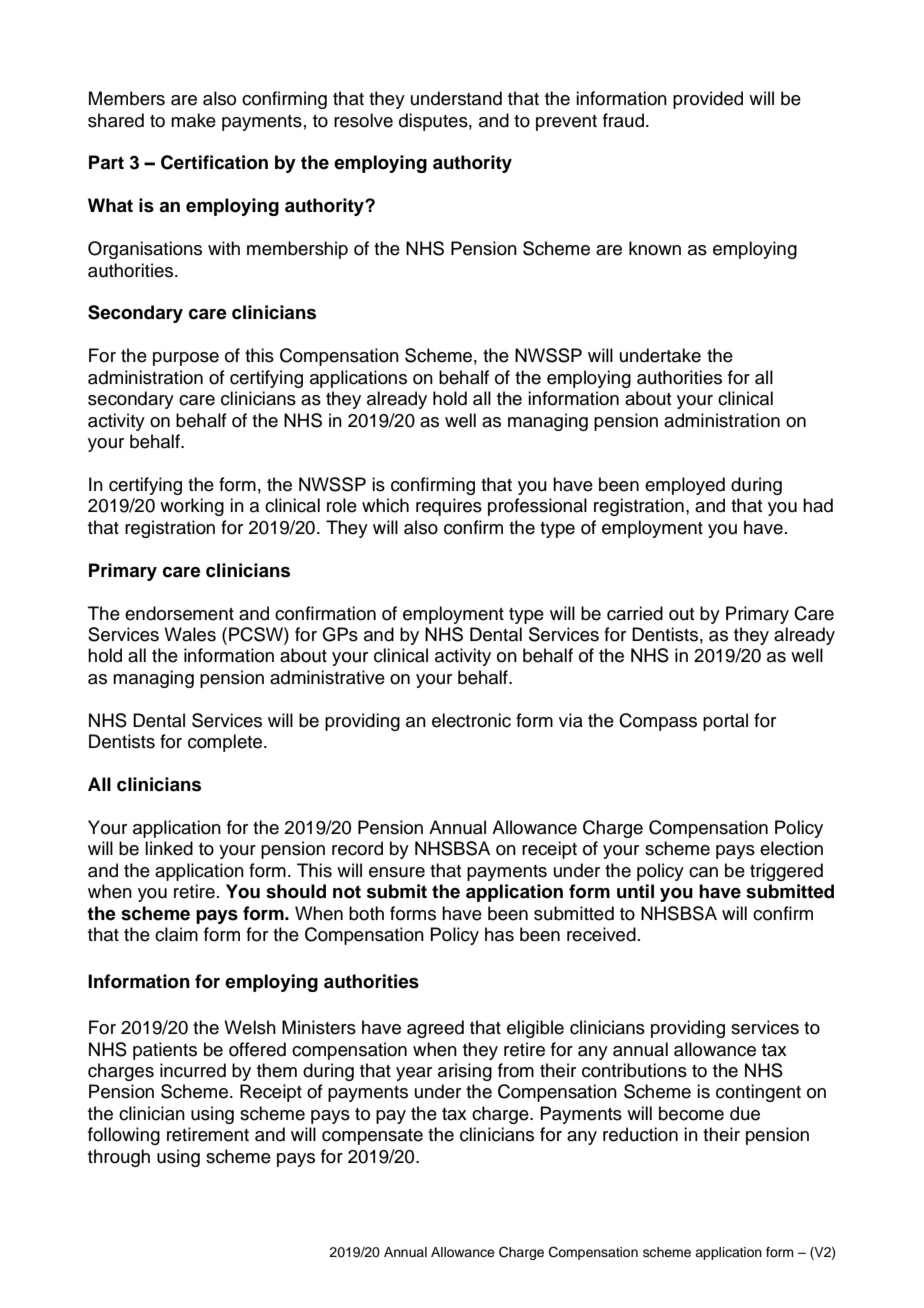  Describe the element at coordinates (791, 848) in the image. I see `election` at that location.
